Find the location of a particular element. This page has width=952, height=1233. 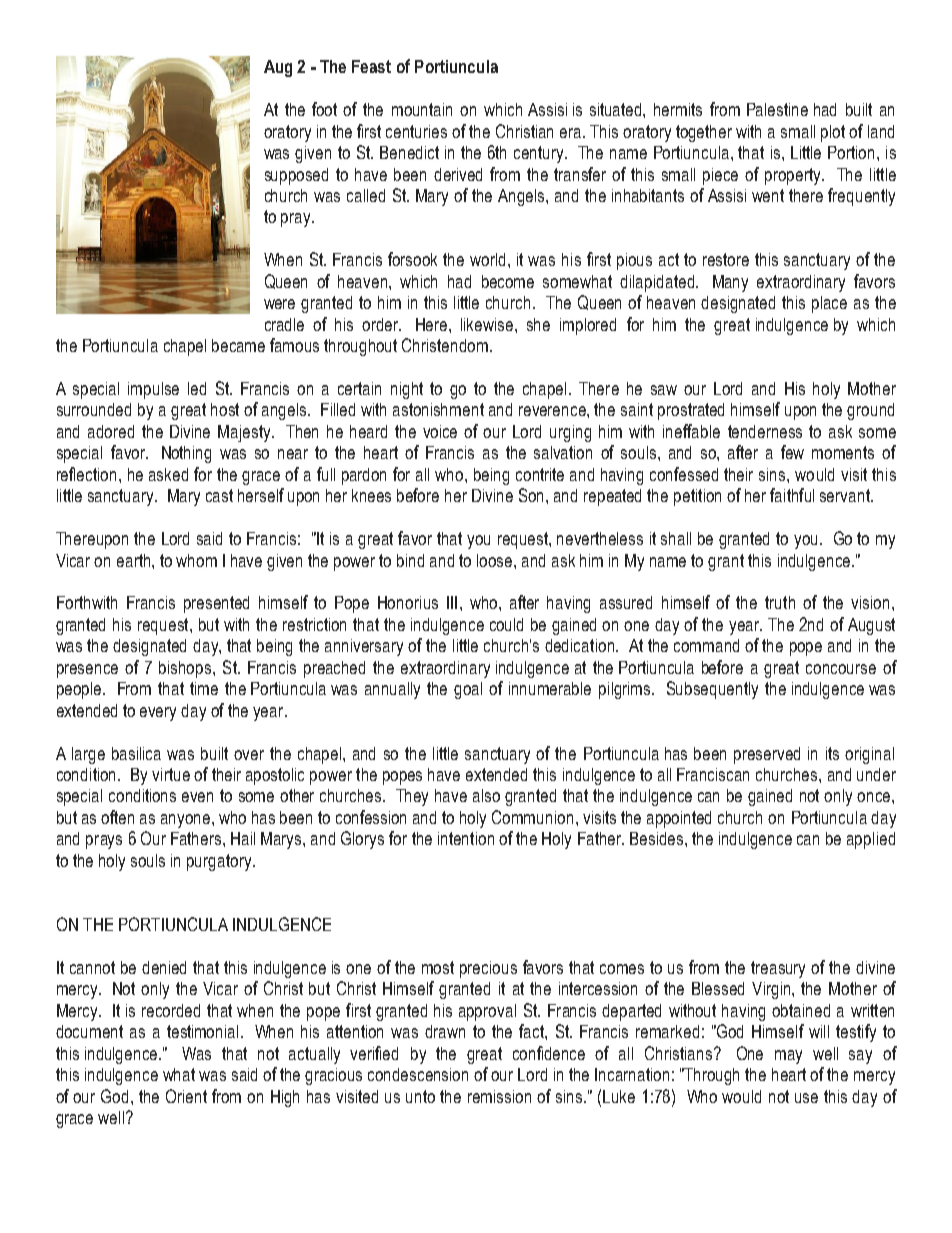

intention is located at coordinates (466, 838).
